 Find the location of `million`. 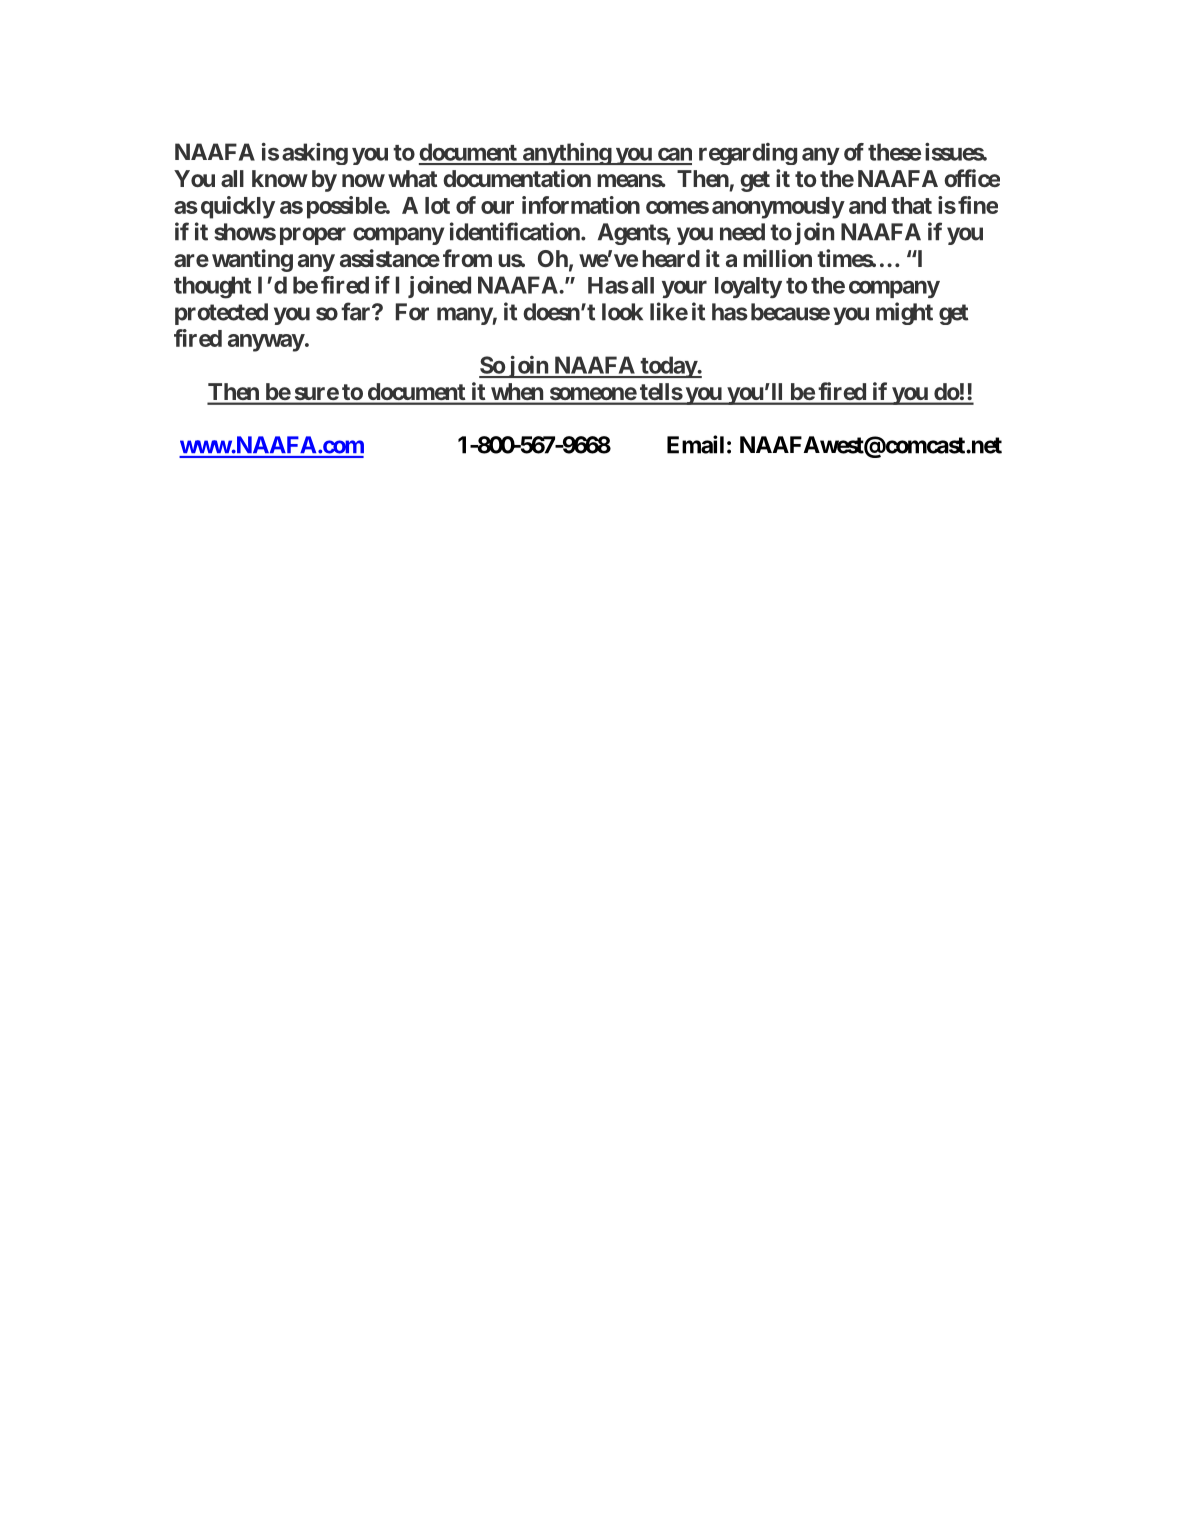

million is located at coordinates (777, 258).
